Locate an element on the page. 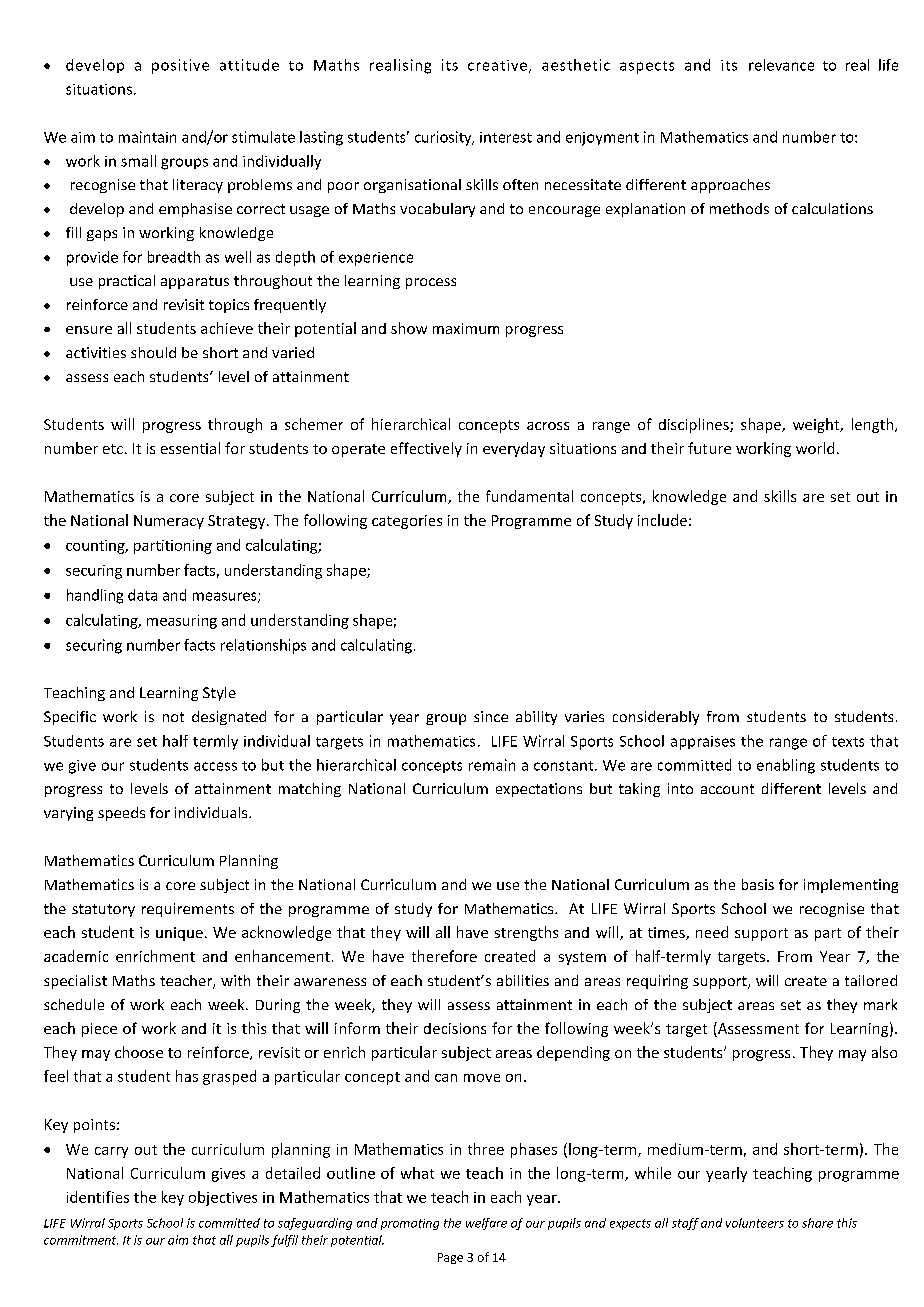 The height and width of the document is (1307, 924). welfare is located at coordinates (486, 1224).
